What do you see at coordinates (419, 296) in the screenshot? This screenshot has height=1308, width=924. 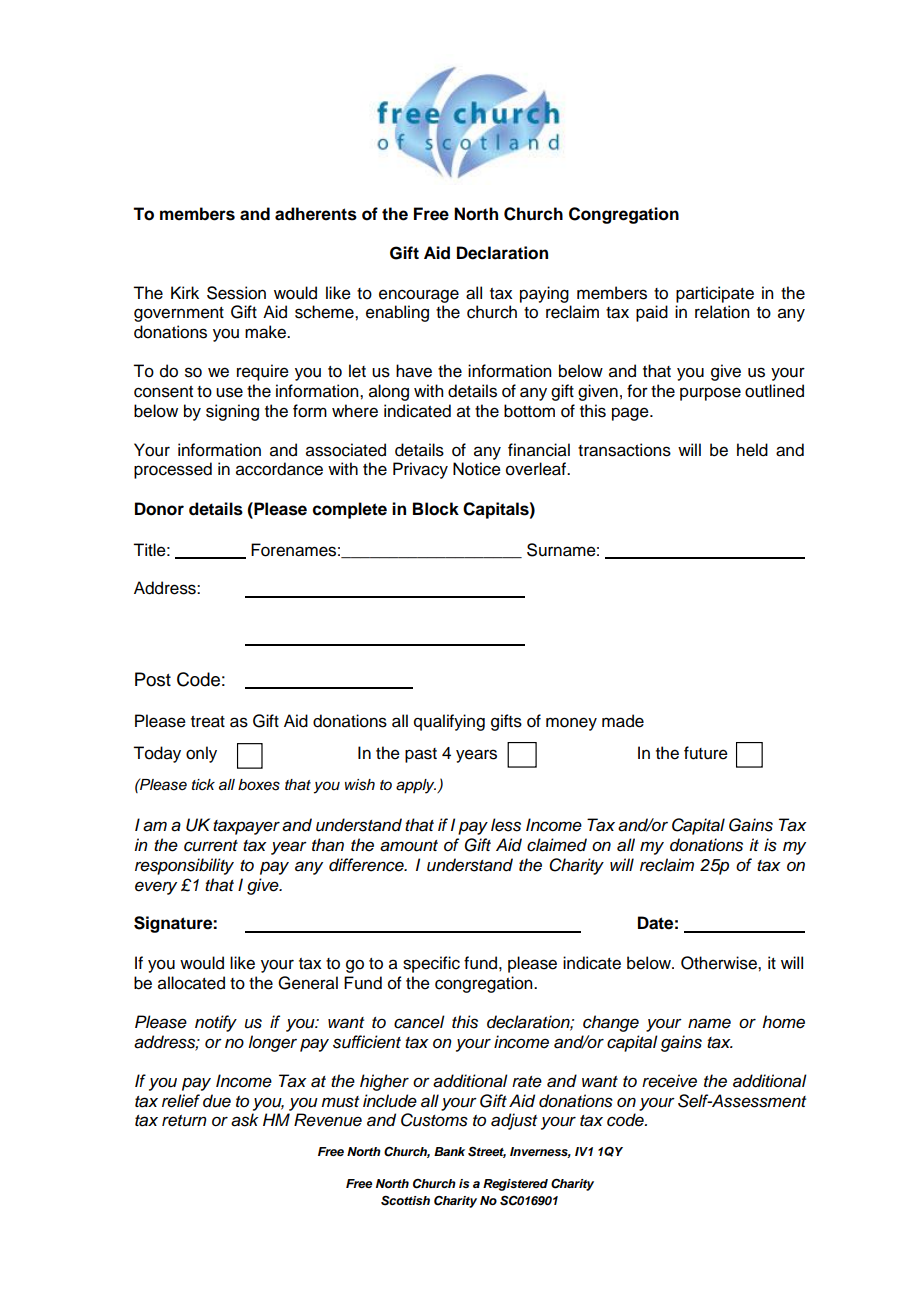 I see `encourage` at bounding box center [419, 296].
